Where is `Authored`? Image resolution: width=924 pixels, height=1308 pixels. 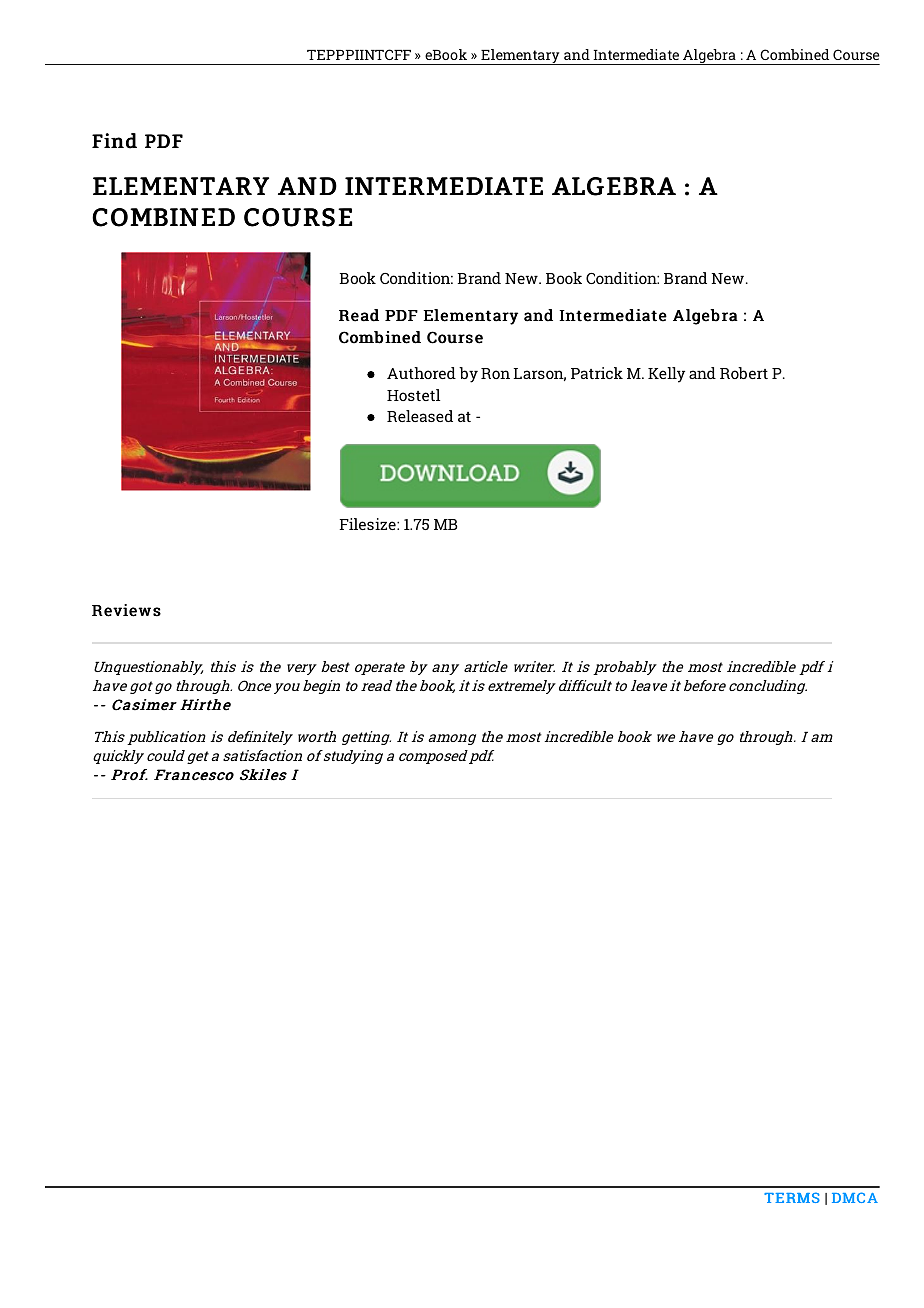
Authored is located at coordinates (421, 373).
